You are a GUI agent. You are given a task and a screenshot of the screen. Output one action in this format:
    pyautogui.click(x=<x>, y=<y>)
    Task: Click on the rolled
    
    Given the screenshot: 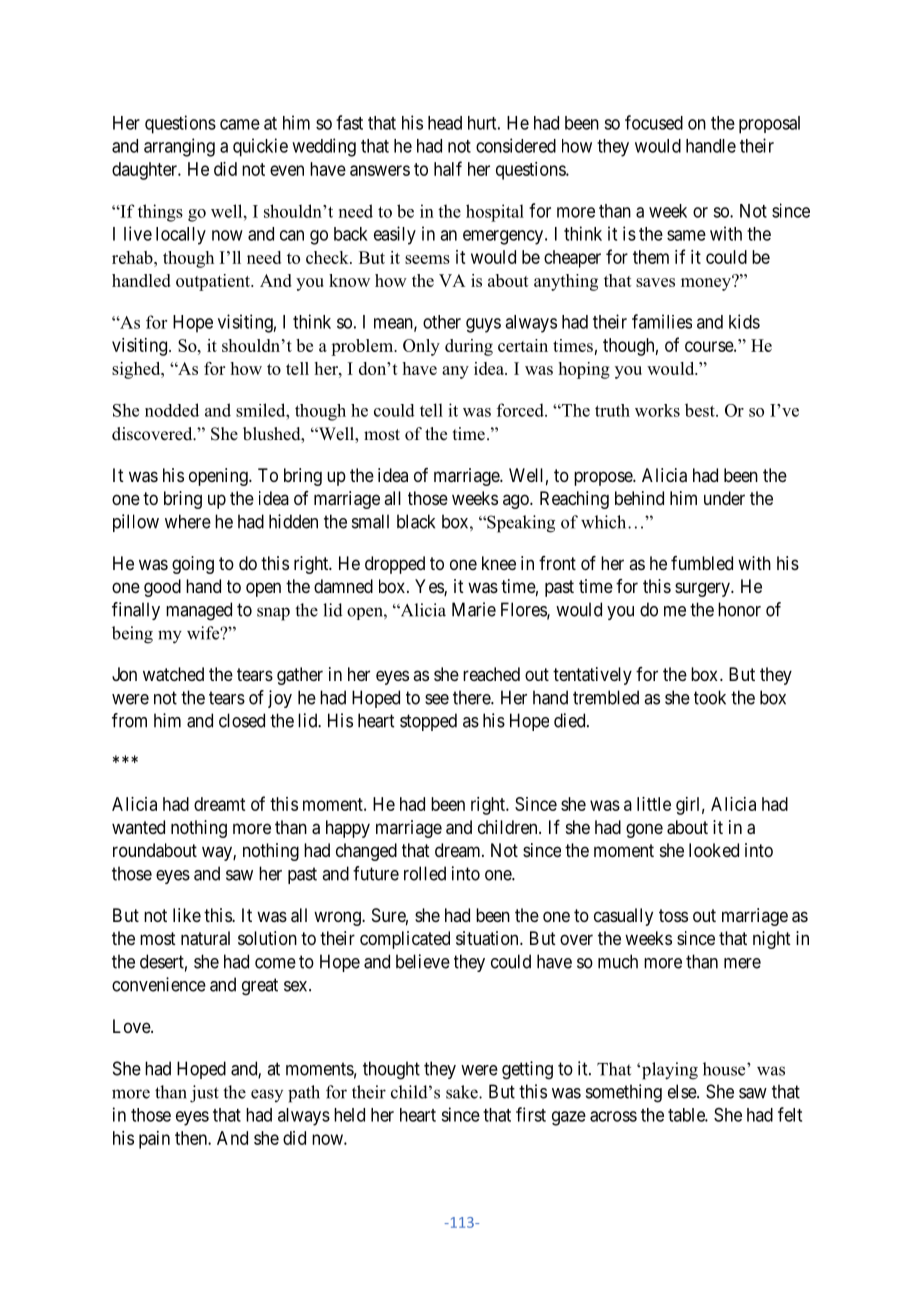 What is the action you would take?
    pyautogui.click(x=425, y=873)
